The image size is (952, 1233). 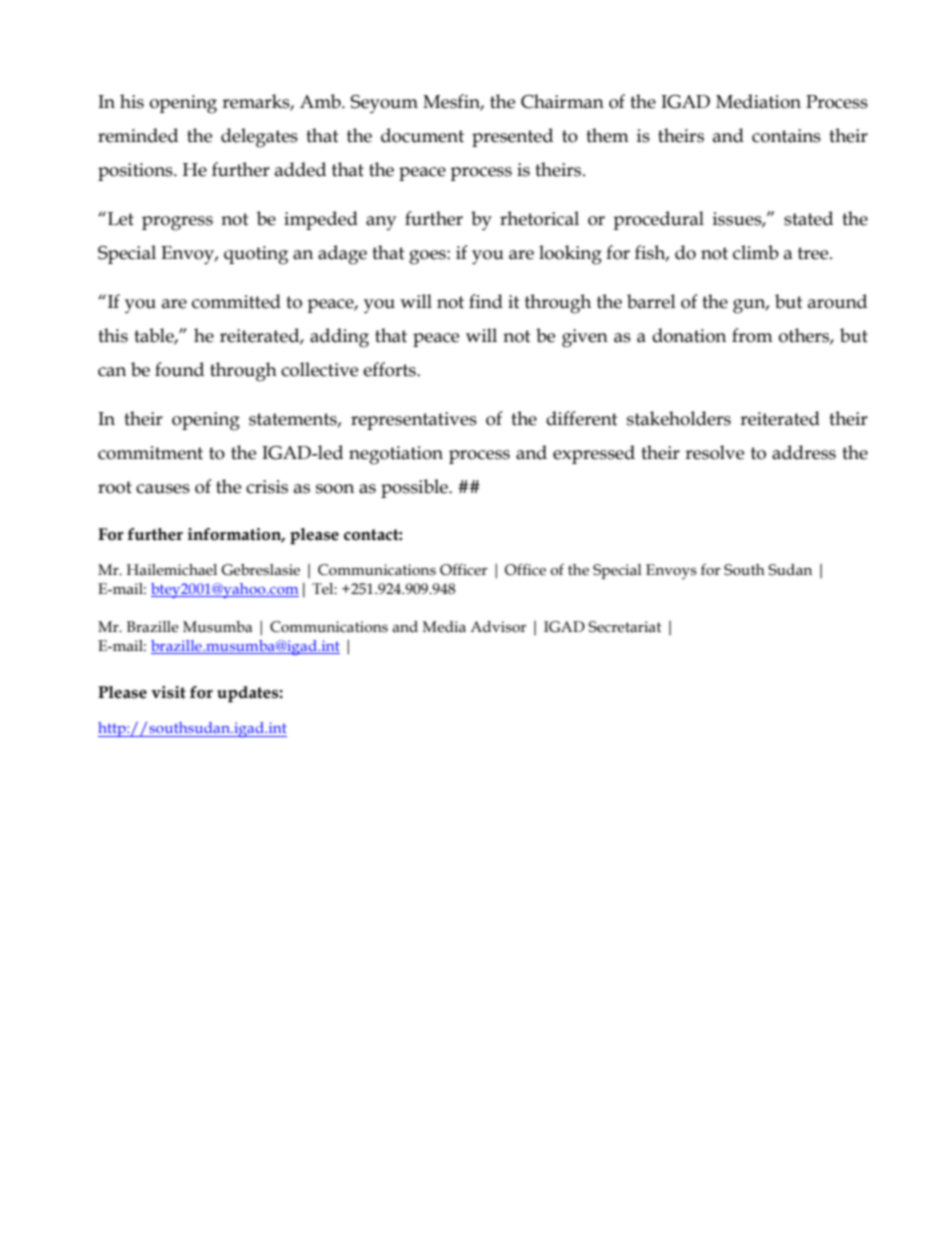 I want to click on Advisor, so click(x=498, y=627).
